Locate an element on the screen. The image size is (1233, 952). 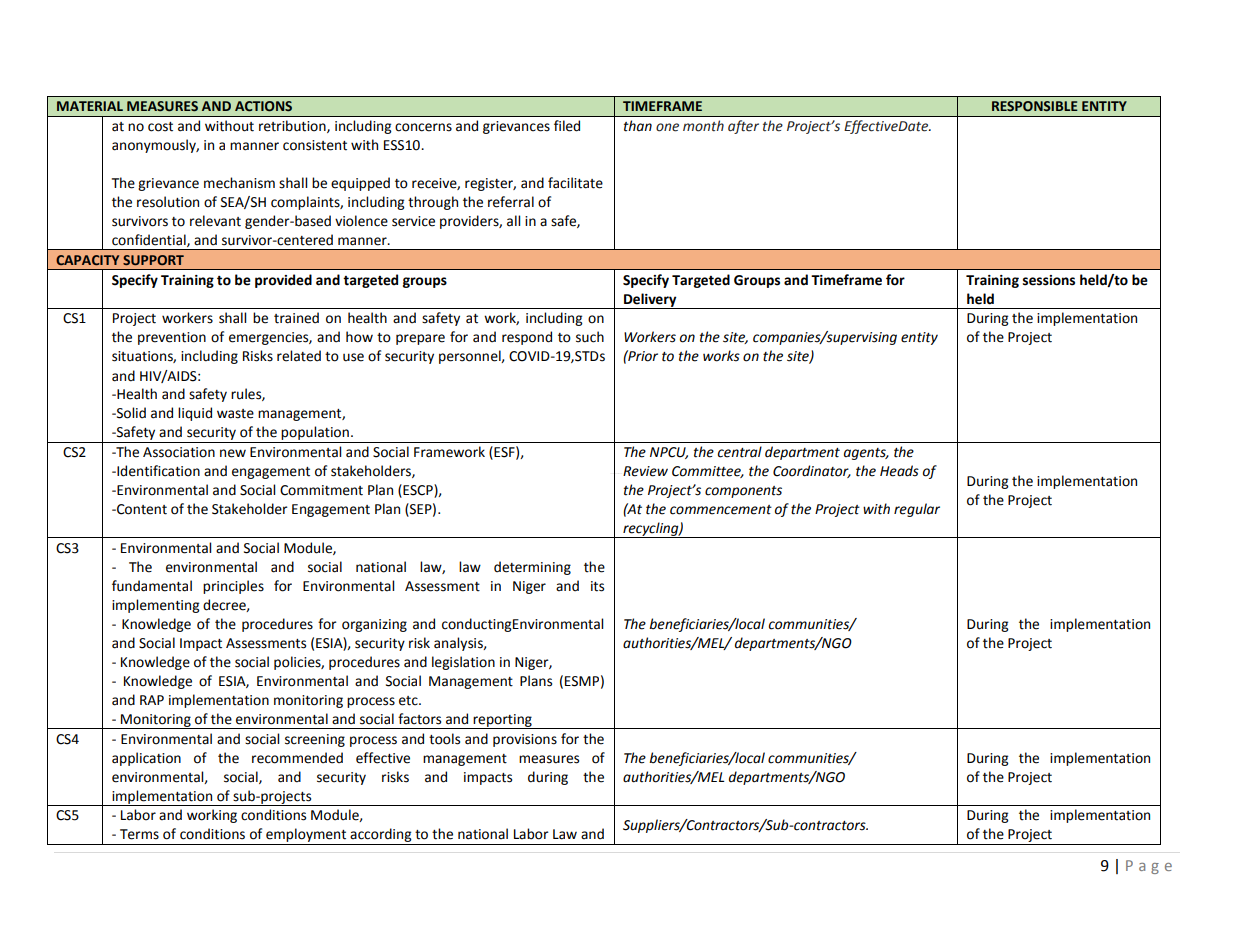
legislation is located at coordinates (463, 663).
